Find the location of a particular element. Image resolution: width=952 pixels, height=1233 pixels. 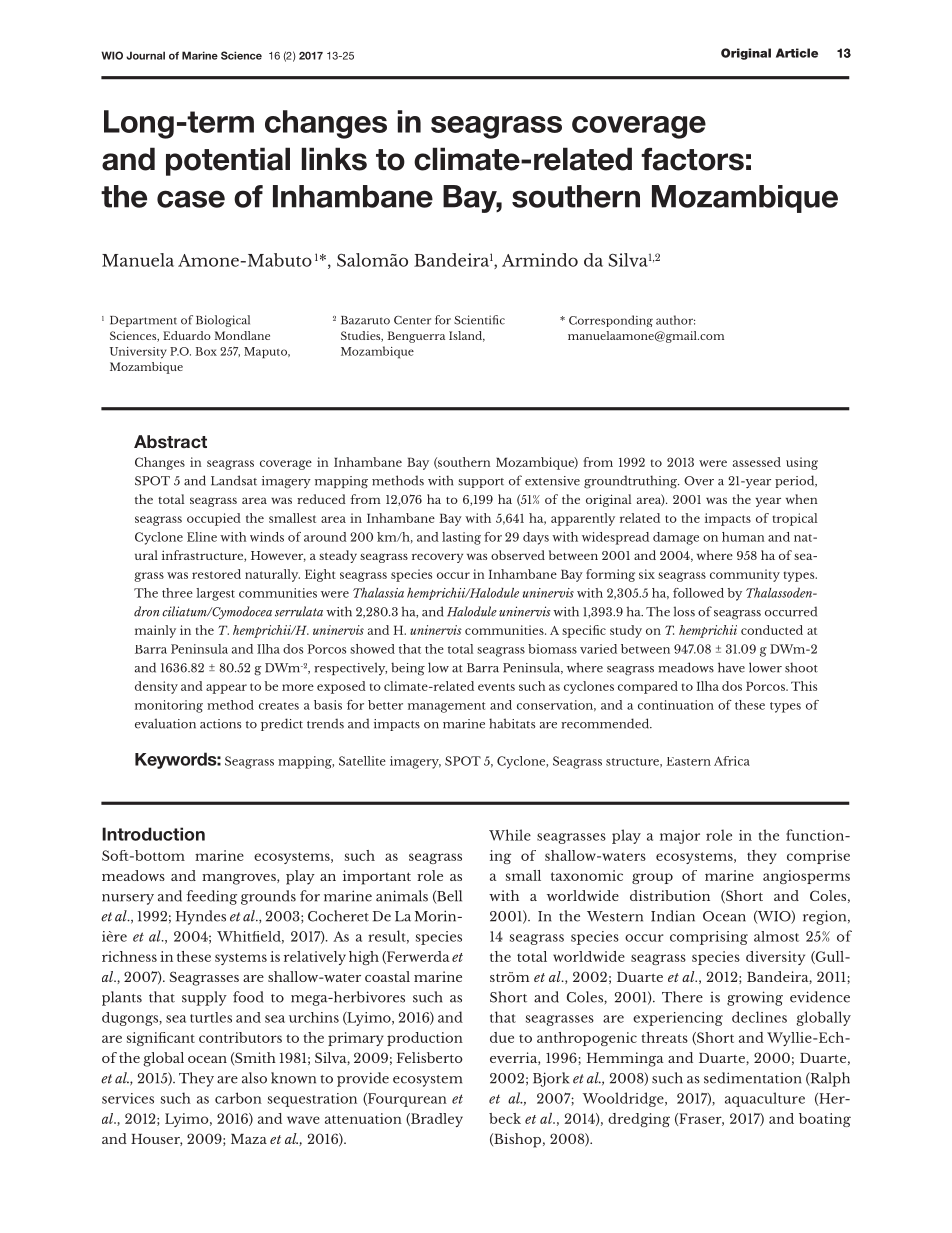

carbon is located at coordinates (238, 1098).
